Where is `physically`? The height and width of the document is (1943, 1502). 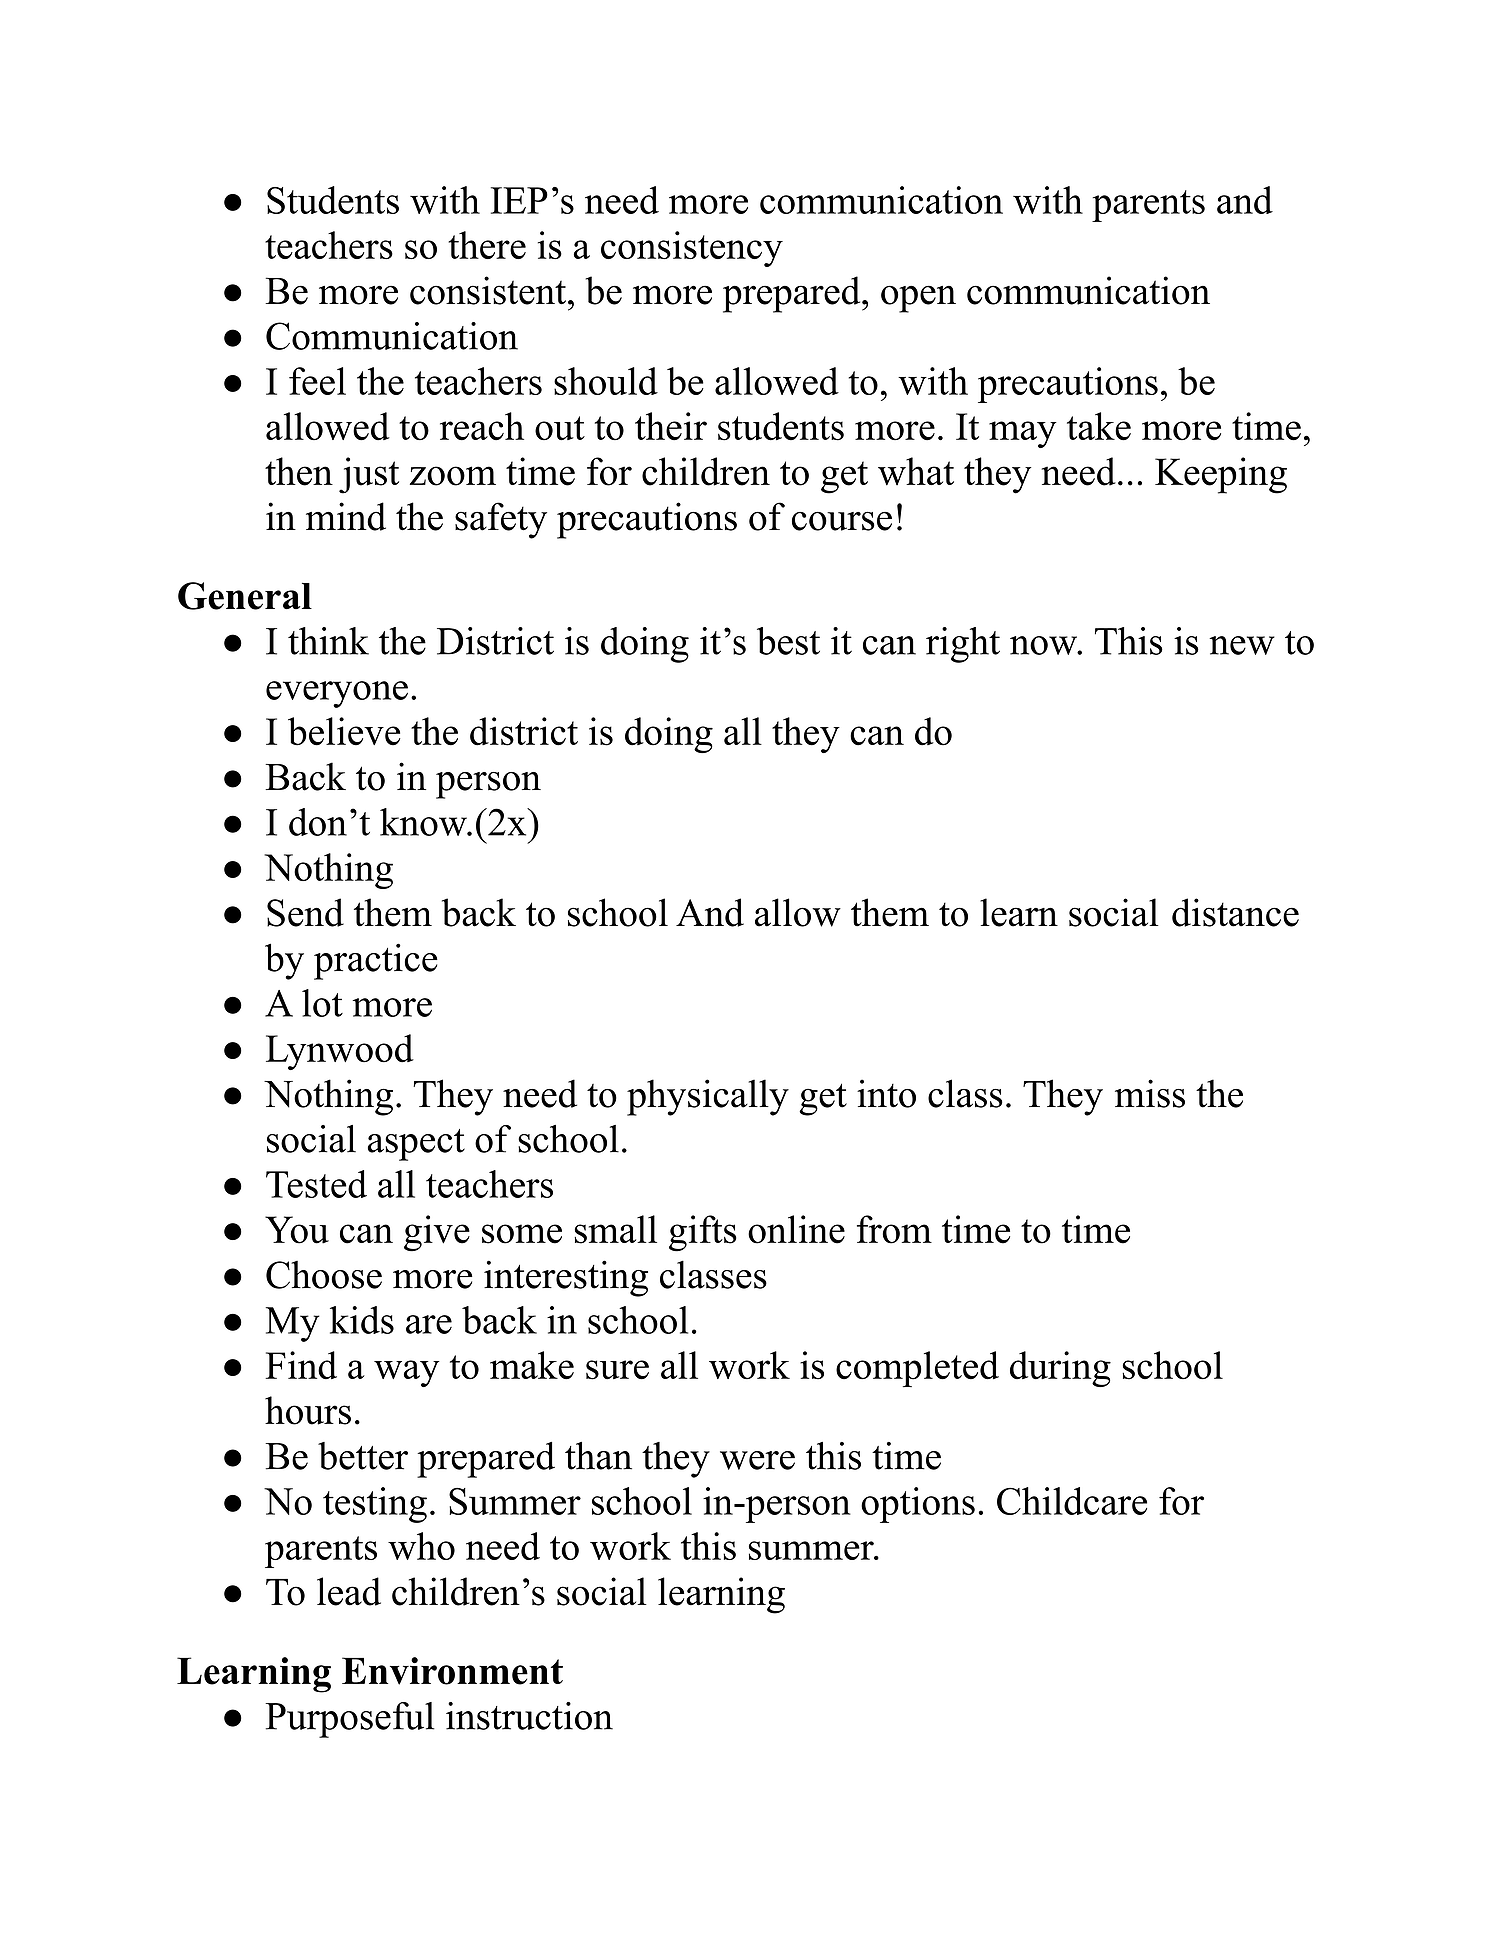
physically is located at coordinates (708, 1097).
